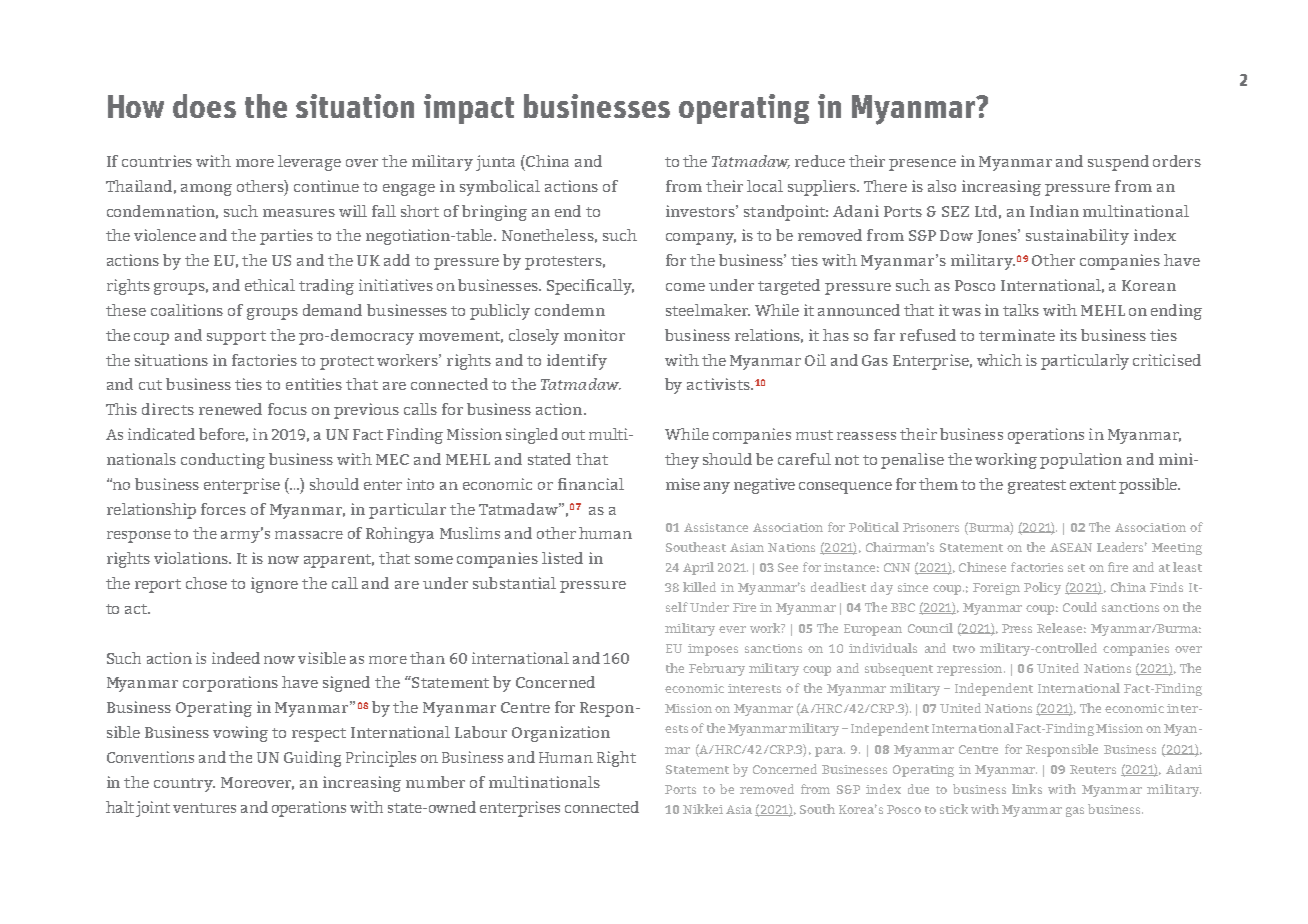 Image resolution: width=1308 pixels, height=924 pixels. I want to click on does, so click(204, 106).
